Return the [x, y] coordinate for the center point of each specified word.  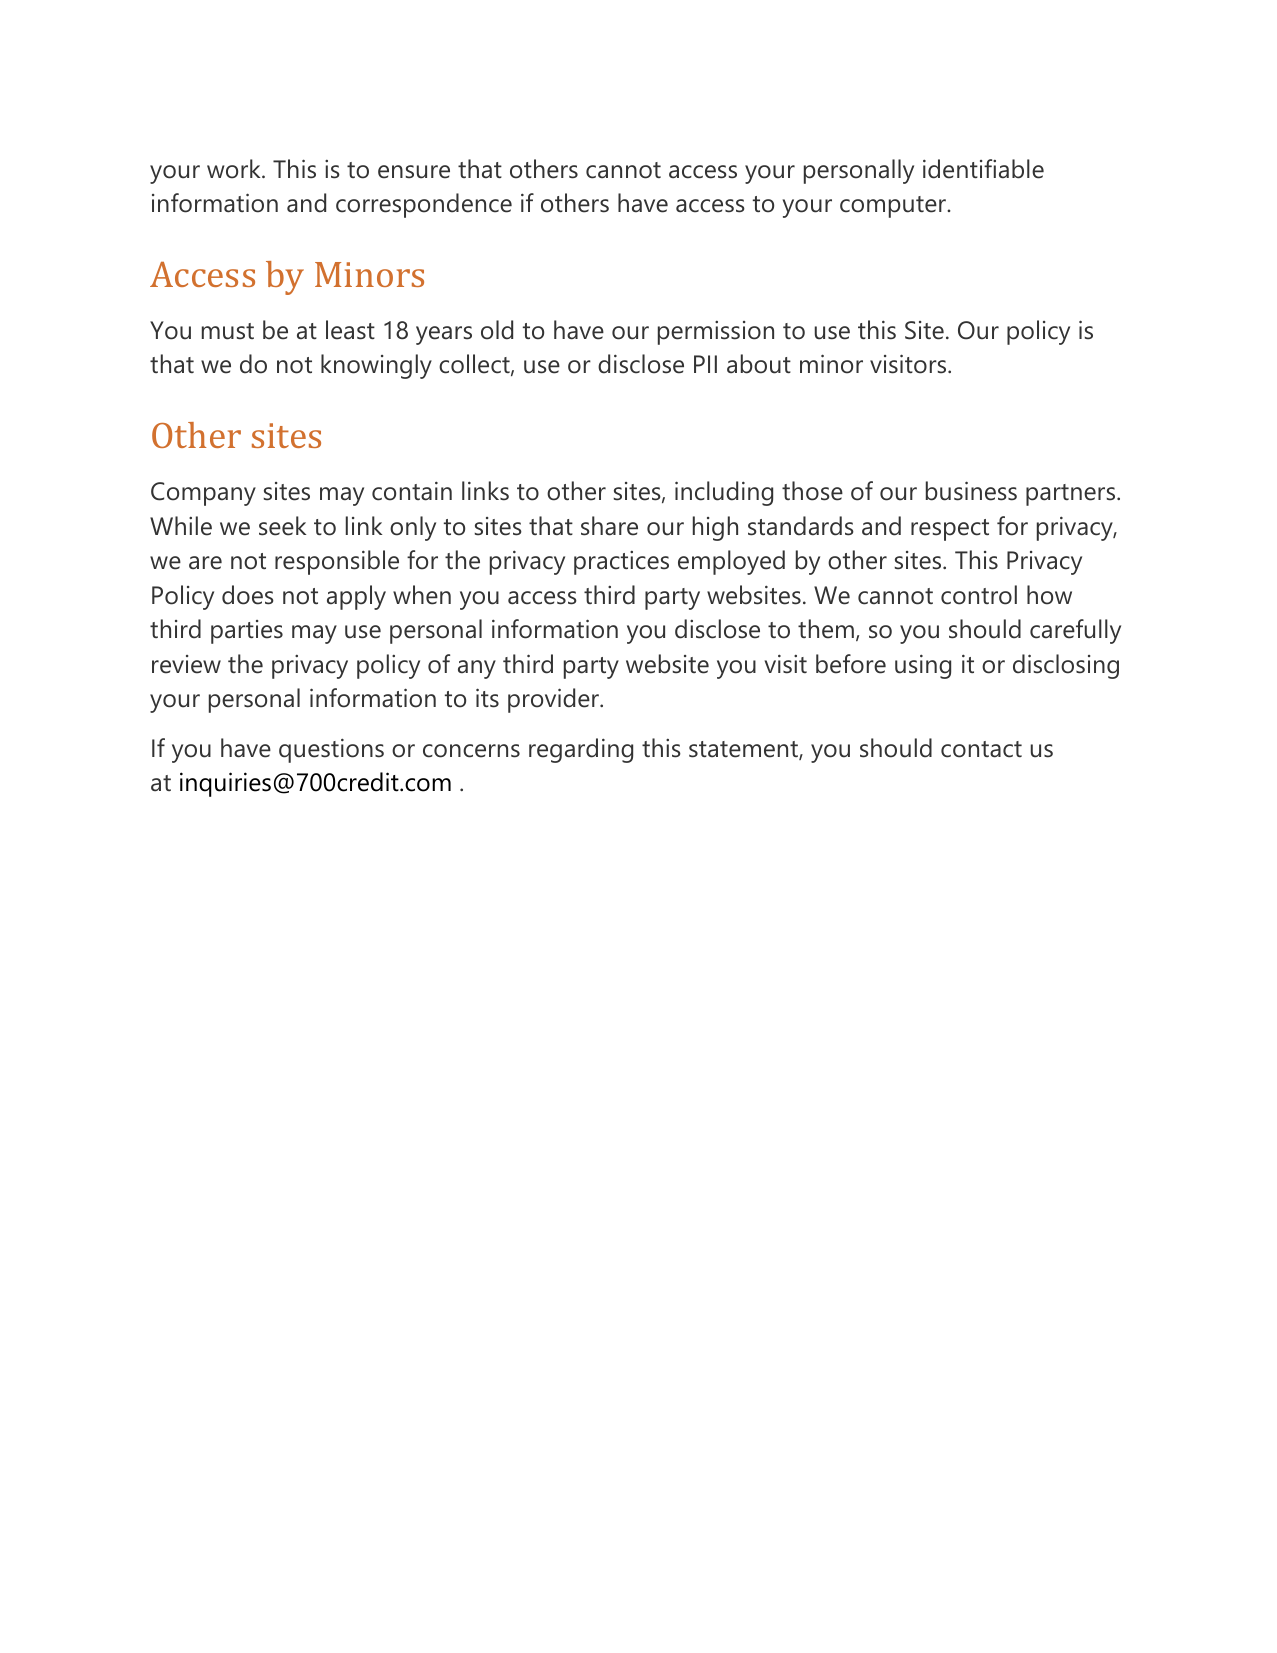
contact [981, 749]
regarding [581, 750]
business [971, 491]
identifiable [983, 169]
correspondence [424, 205]
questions [331, 750]
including [724, 493]
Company [203, 494]
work [235, 169]
